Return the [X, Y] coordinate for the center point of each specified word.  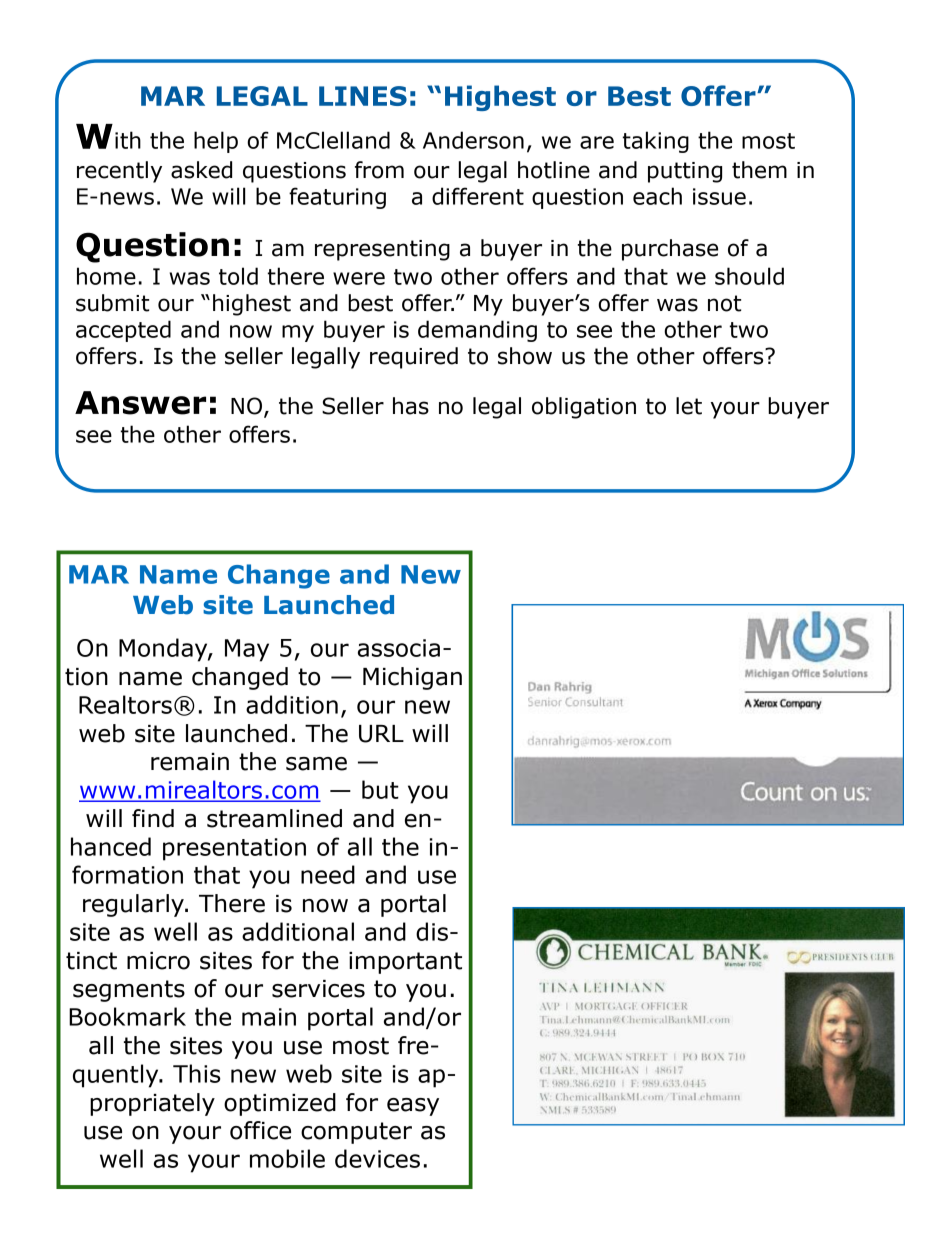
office [260, 1130]
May [247, 650]
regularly [134, 905]
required [414, 358]
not [724, 303]
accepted [123, 331]
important [405, 963]
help [216, 142]
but [380, 789]
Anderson [473, 140]
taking [656, 142]
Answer [140, 403]
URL [381, 734]
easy [413, 1107]
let [689, 406]
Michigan [412, 678]
